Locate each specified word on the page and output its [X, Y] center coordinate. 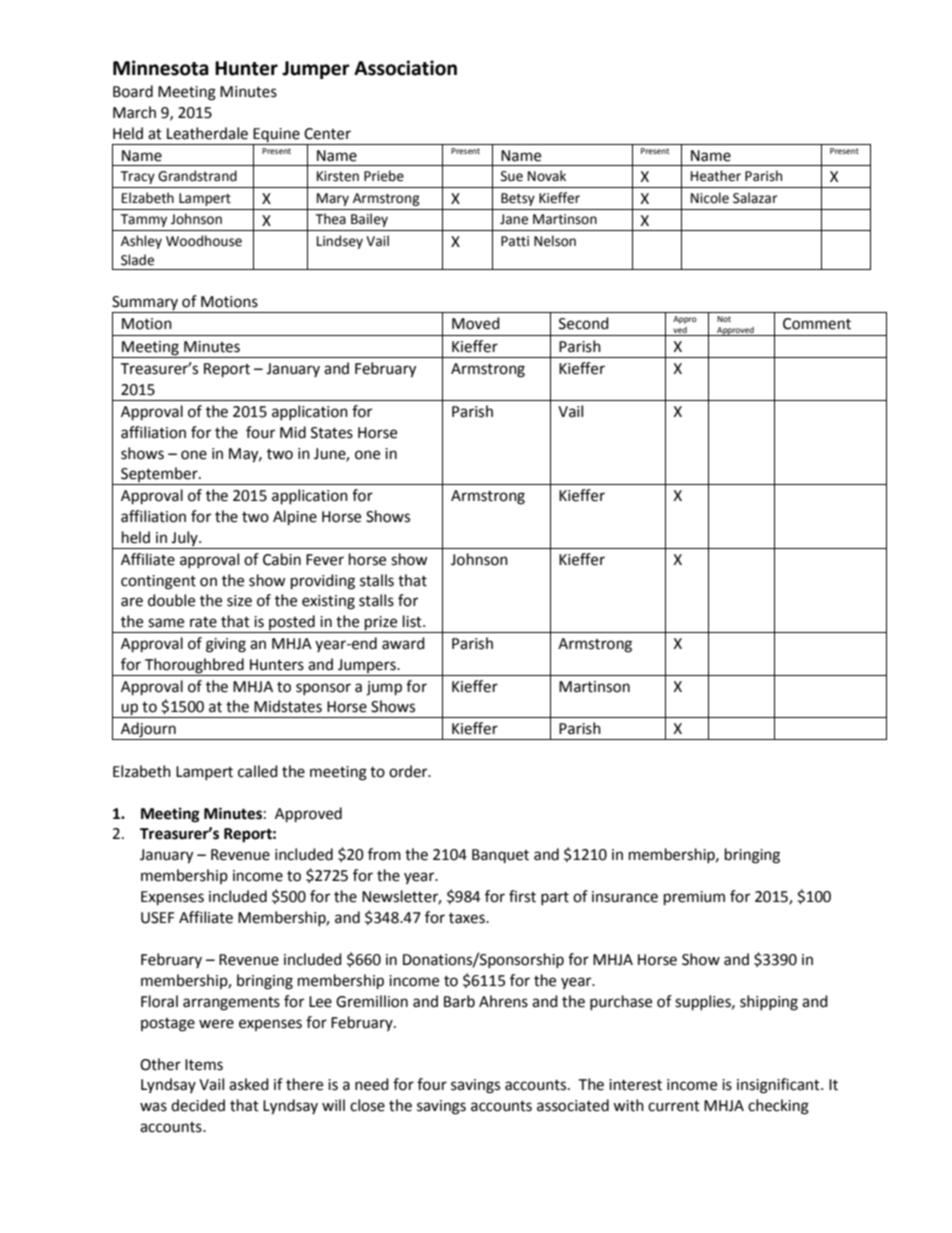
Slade [137, 260]
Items [204, 1065]
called [258, 771]
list [413, 621]
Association [405, 68]
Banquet [500, 856]
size [239, 601]
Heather [716, 176]
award [403, 643]
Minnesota [161, 68]
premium [694, 898]
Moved [476, 323]
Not [724, 319]
